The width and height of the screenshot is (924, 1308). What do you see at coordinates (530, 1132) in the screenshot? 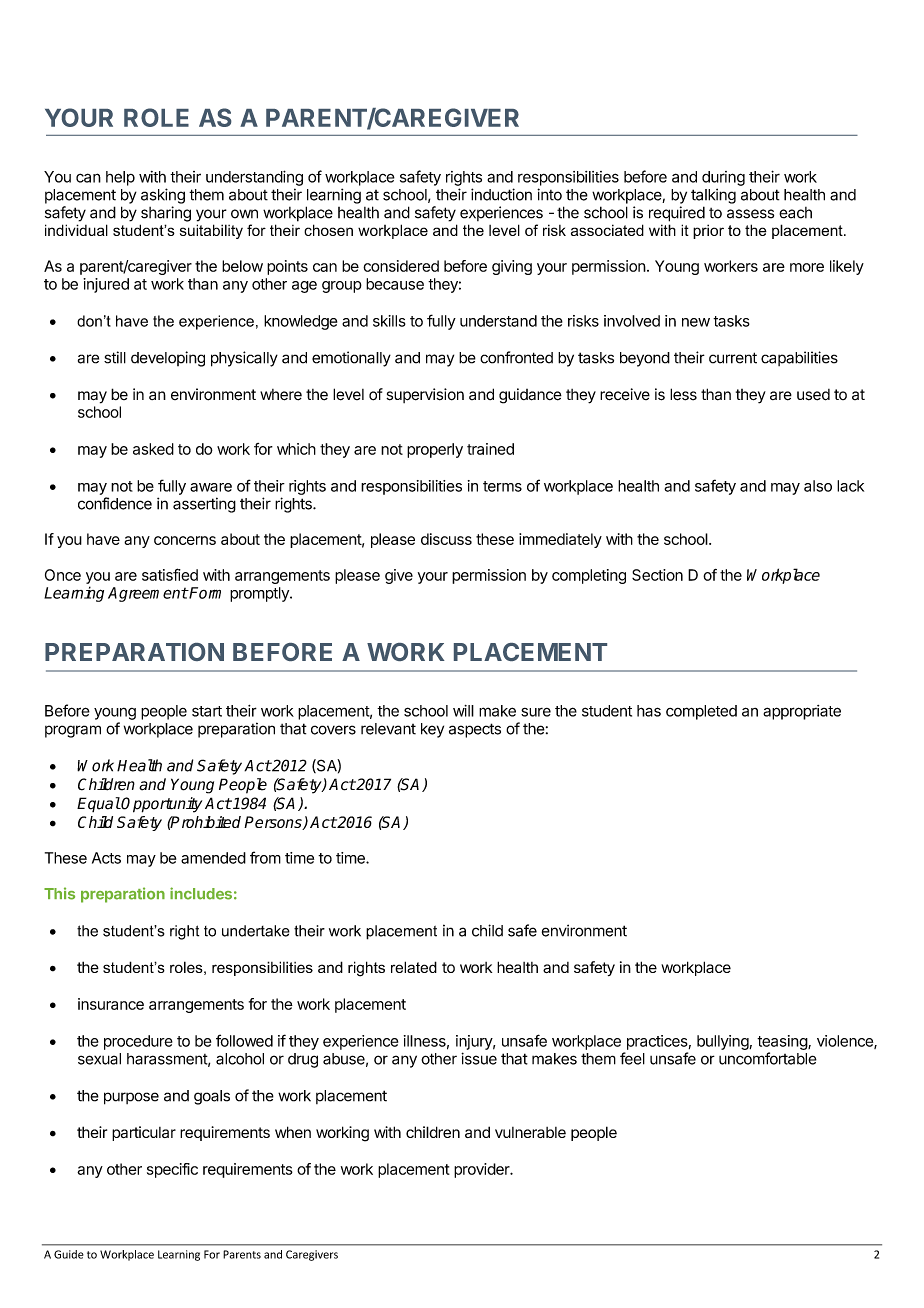
I see `vulnerable` at bounding box center [530, 1132].
